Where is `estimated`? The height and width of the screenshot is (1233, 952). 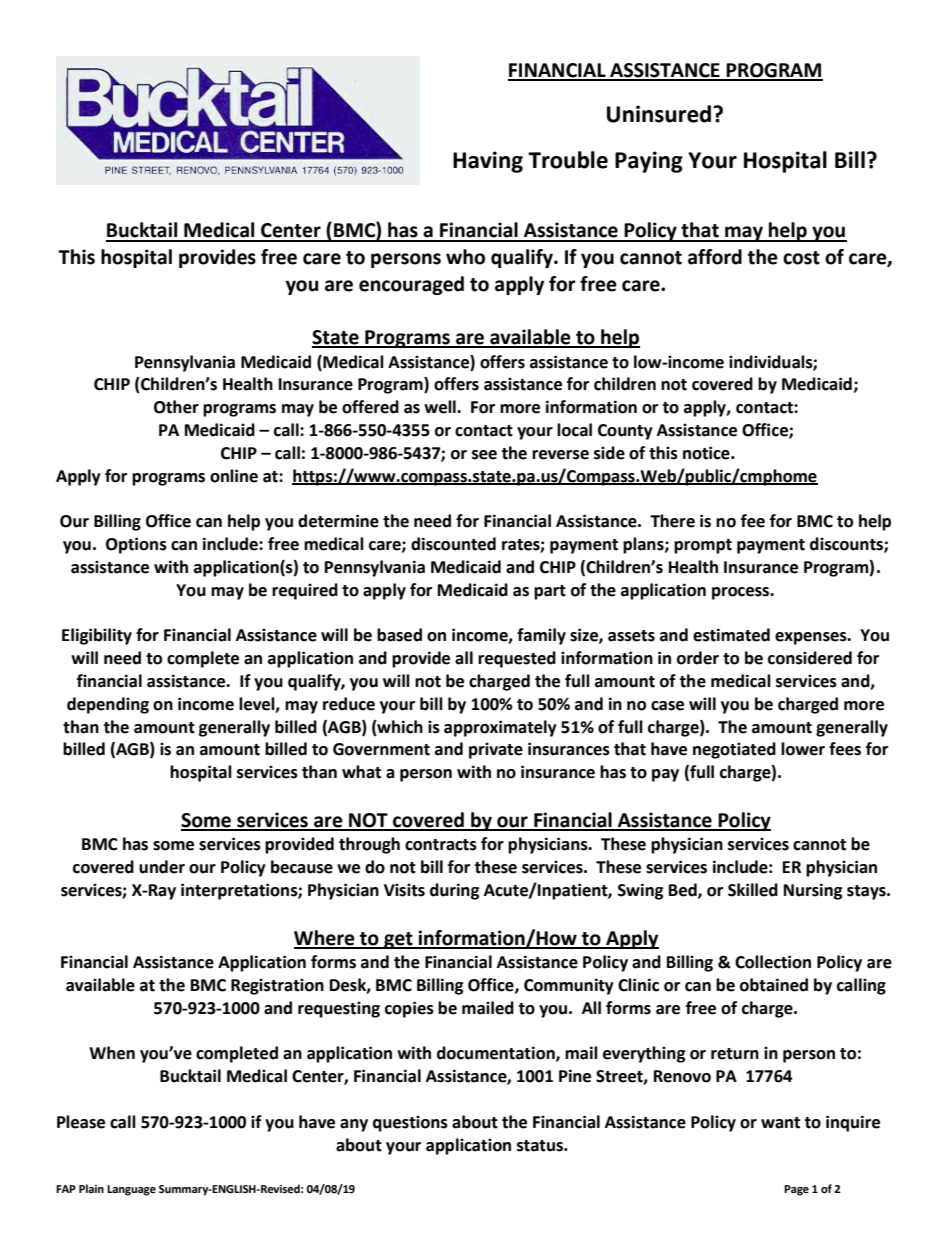 estimated is located at coordinates (731, 635).
